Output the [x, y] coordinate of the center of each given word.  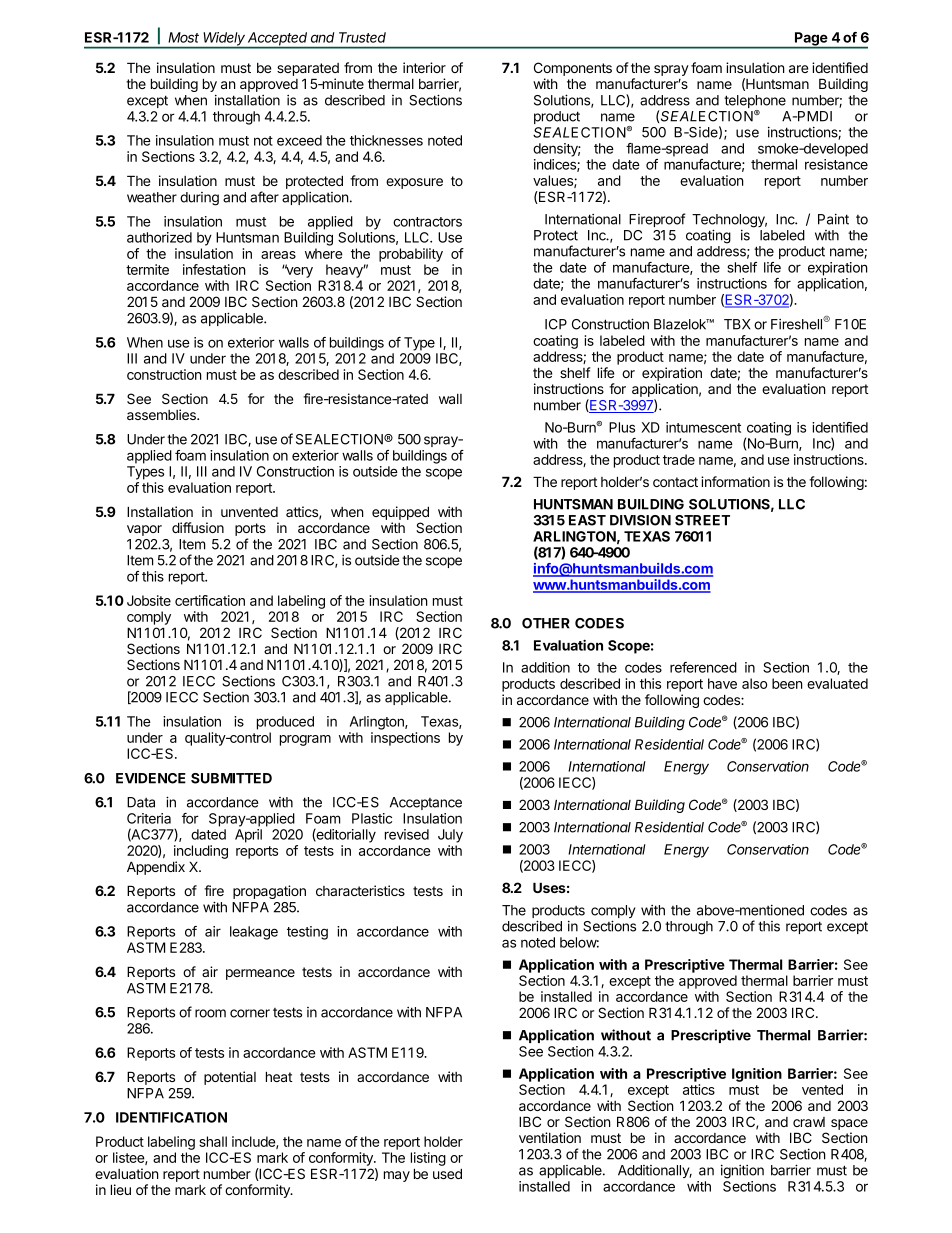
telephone [755, 103]
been [787, 683]
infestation [214, 269]
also [754, 683]
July [450, 836]
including [201, 852]
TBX [737, 324]
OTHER [546, 623]
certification [210, 600]
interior [424, 67]
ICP [556, 324]
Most [183, 37]
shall [213, 1141]
